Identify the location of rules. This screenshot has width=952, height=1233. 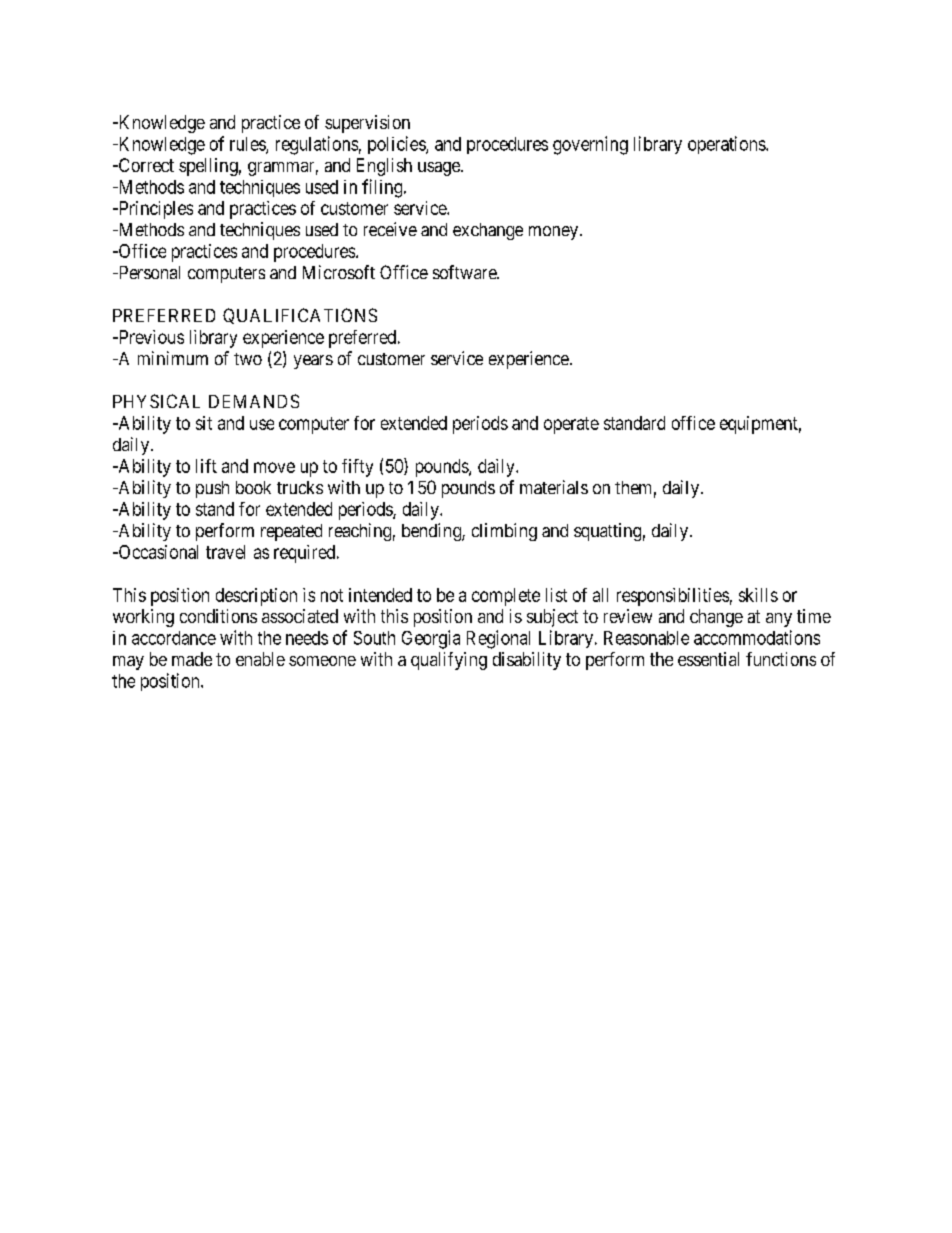
(248, 145).
